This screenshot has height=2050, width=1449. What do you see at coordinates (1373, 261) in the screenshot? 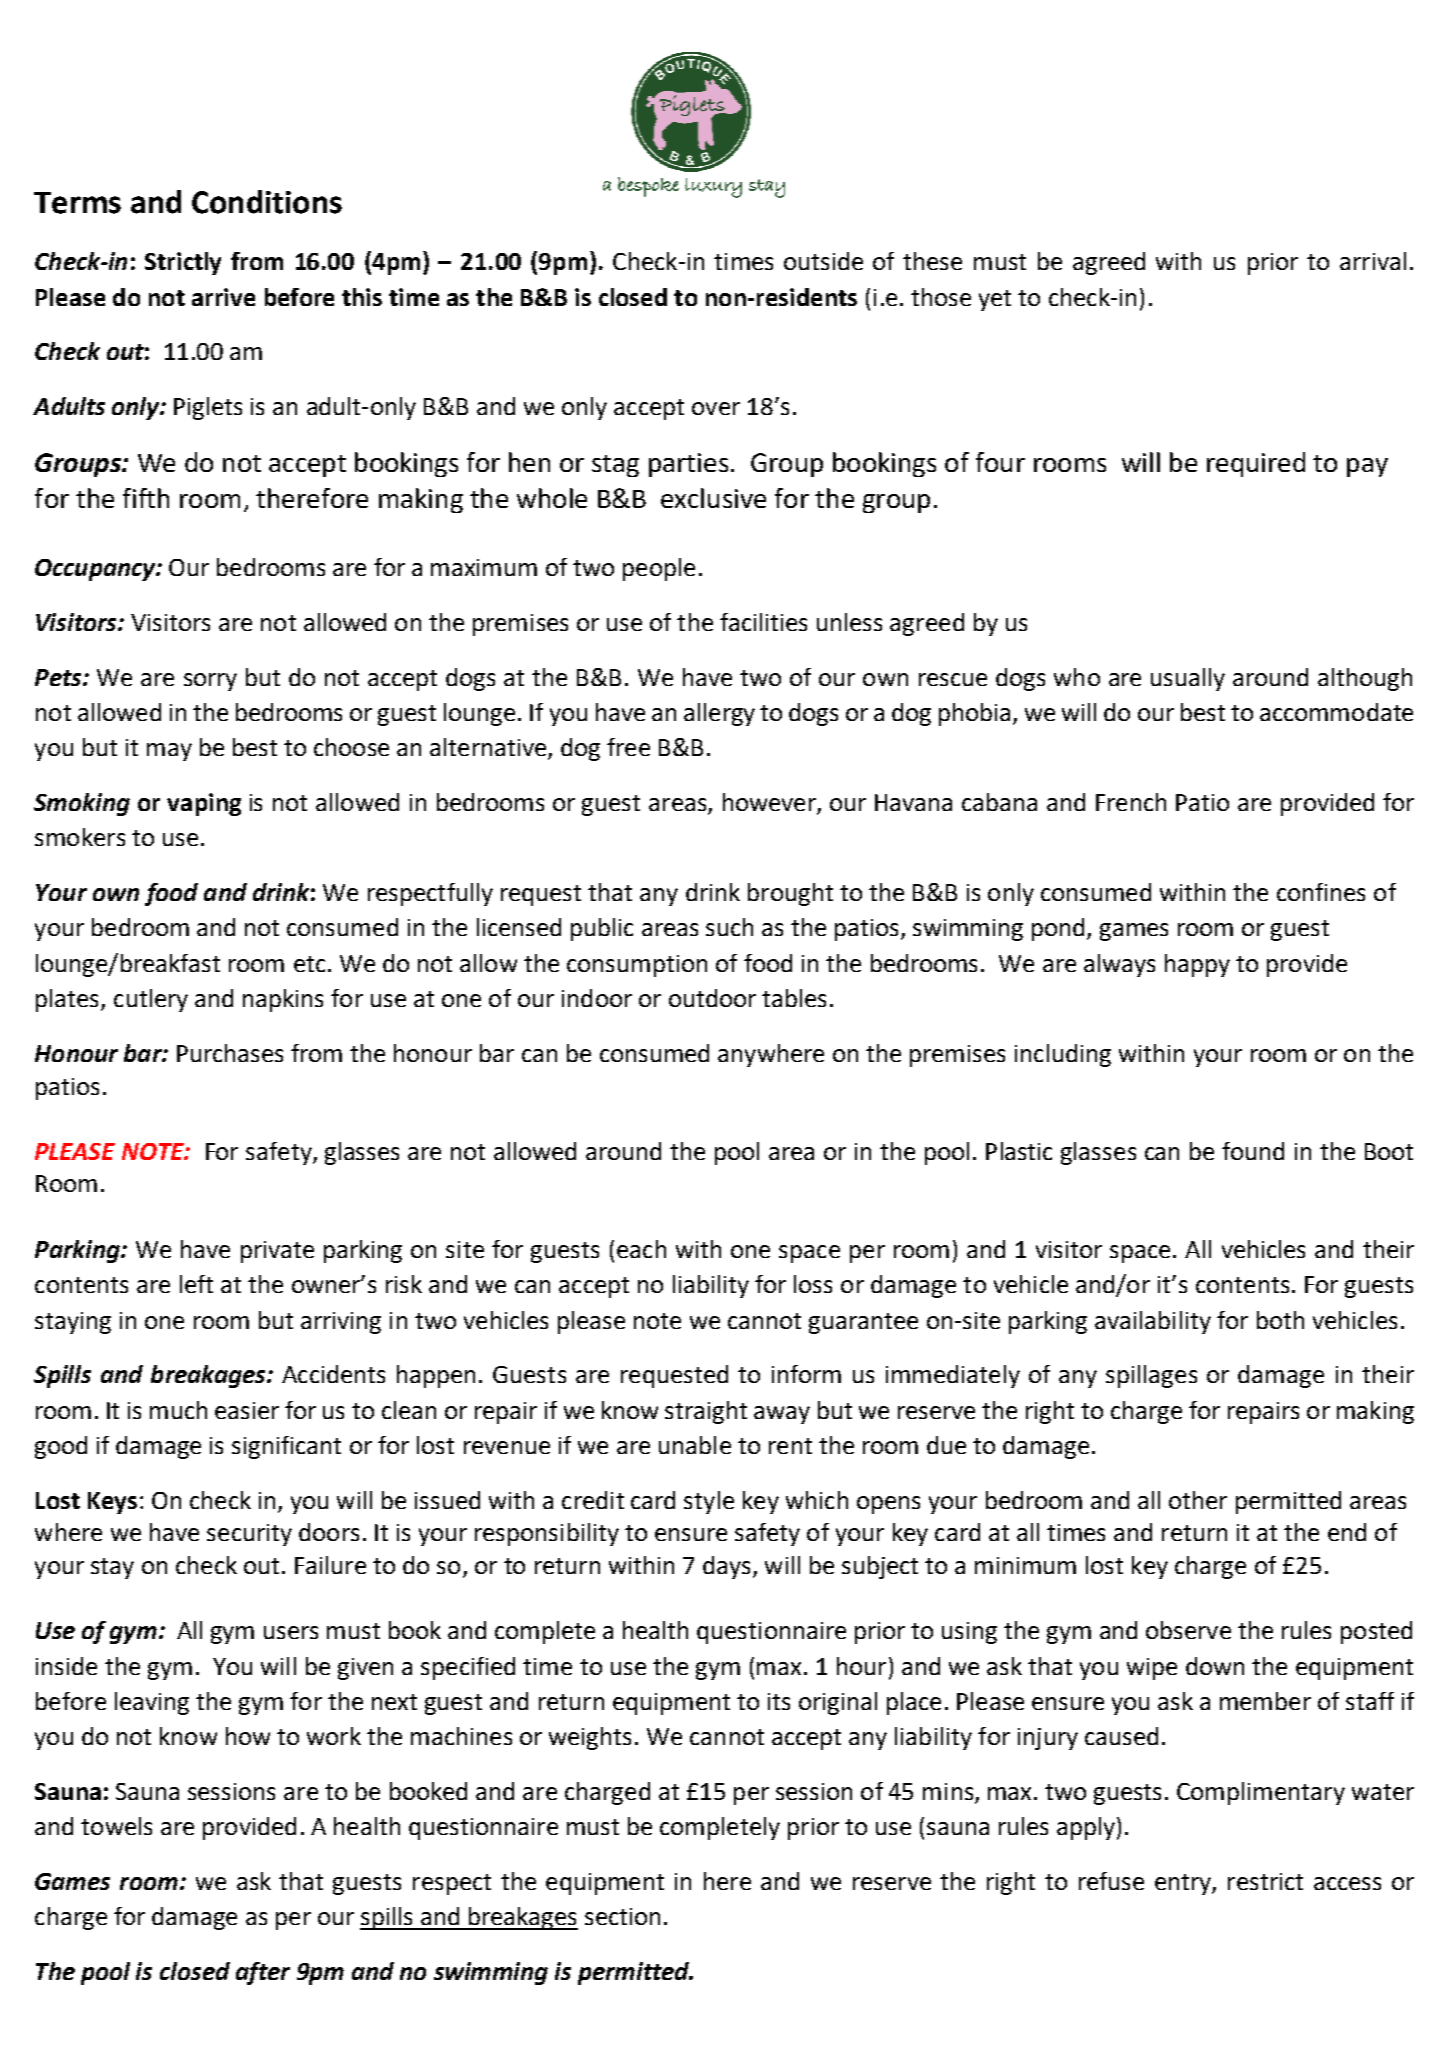
I see `arrival` at bounding box center [1373, 261].
